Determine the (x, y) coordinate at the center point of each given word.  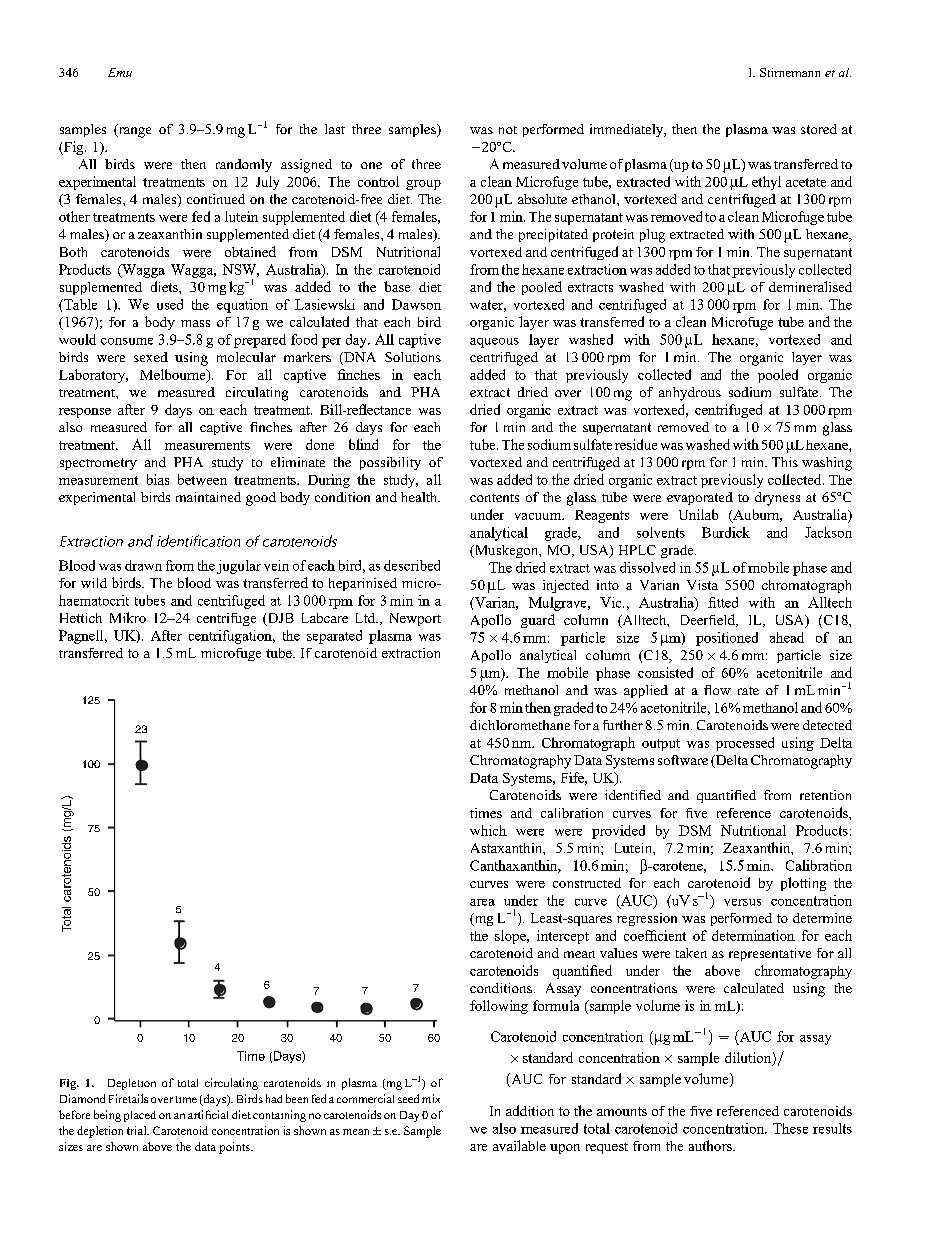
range (133, 131)
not (508, 130)
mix (431, 1098)
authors (711, 1145)
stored (819, 129)
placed (140, 1116)
